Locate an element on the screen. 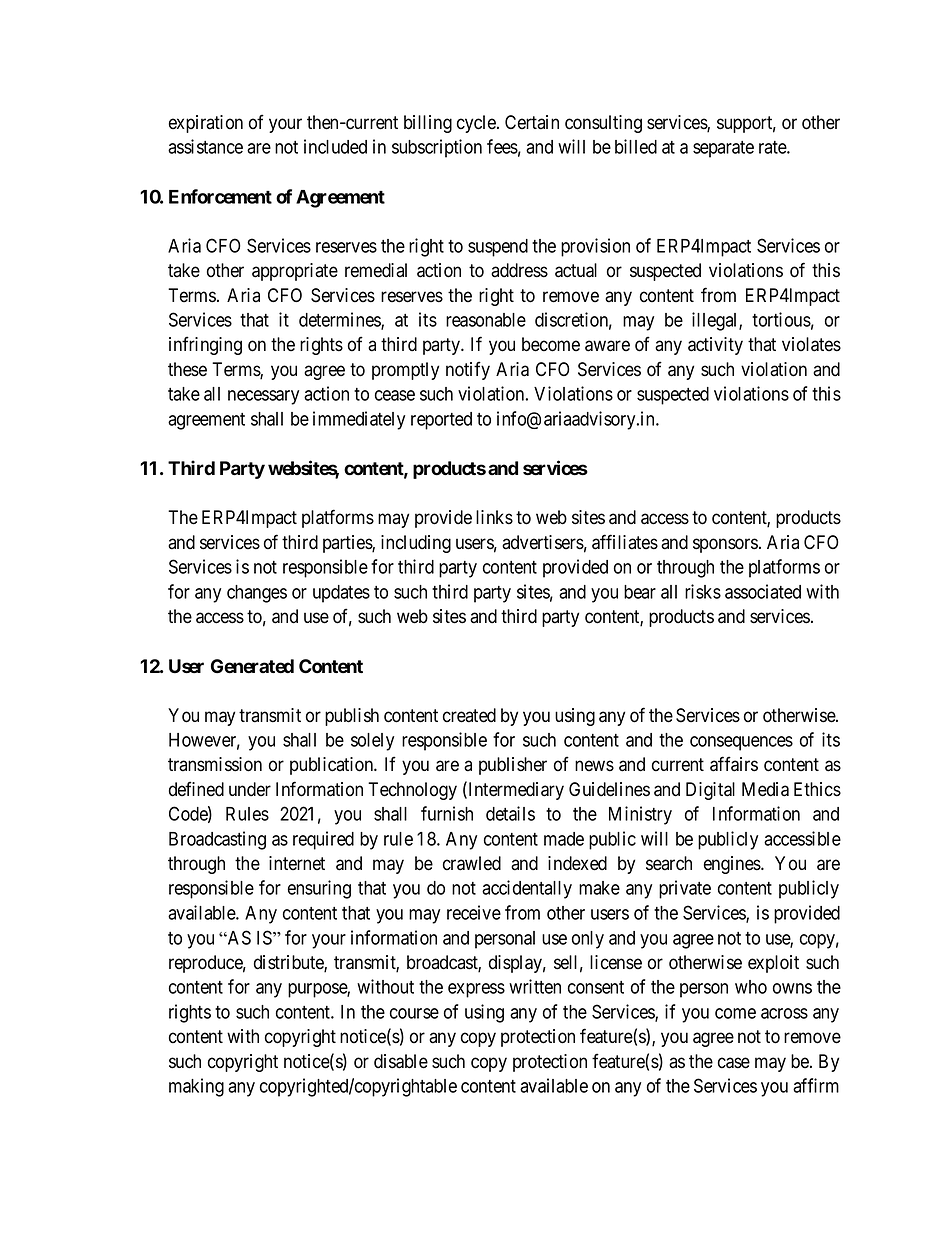 Image resolution: width=952 pixels, height=1233 pixels. making is located at coordinates (196, 1087).
